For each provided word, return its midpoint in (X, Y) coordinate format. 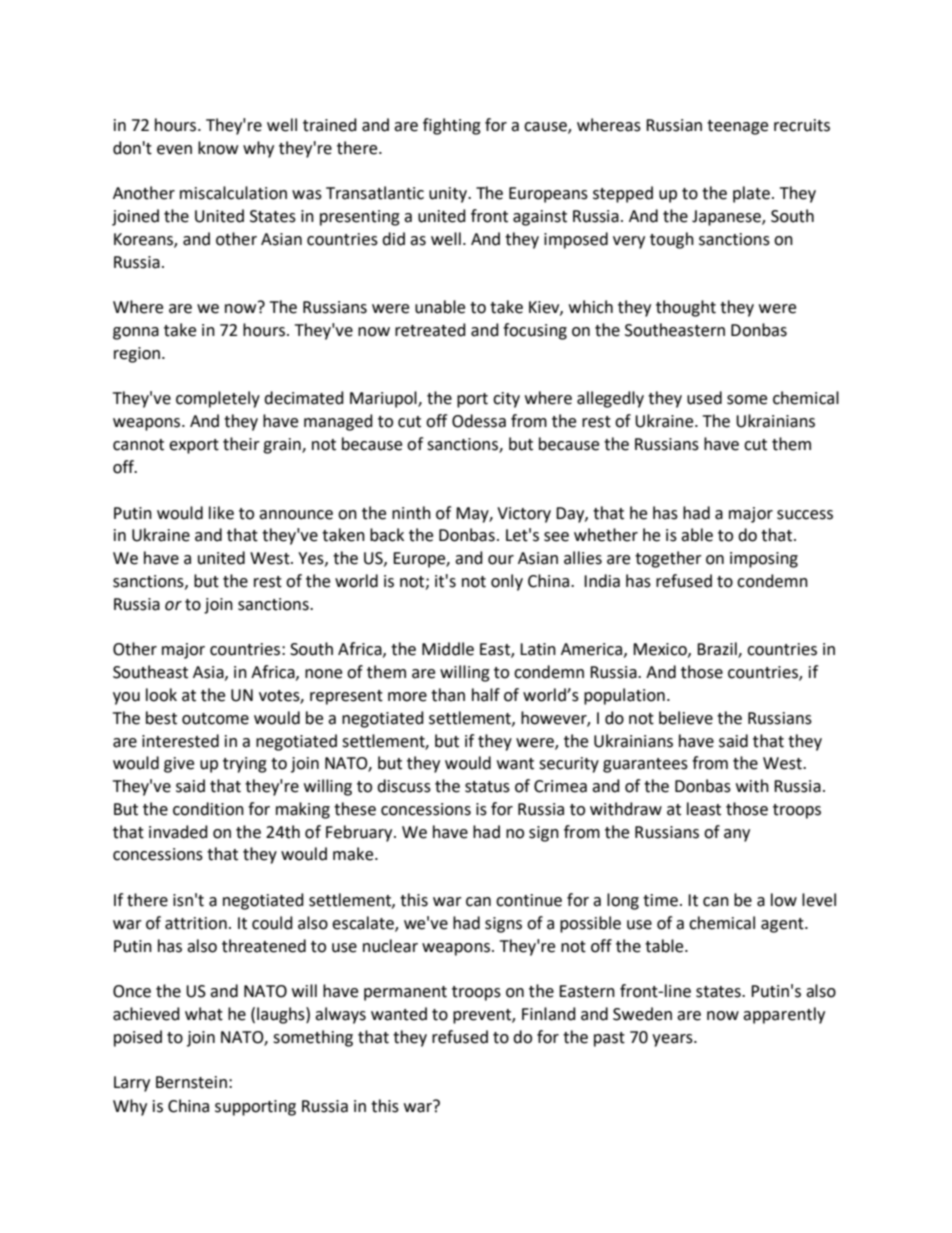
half (486, 695)
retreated (430, 330)
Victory (524, 515)
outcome (215, 719)
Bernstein (191, 1082)
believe (686, 718)
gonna (136, 333)
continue (529, 900)
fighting (452, 126)
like (221, 513)
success (805, 515)
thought (686, 308)
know (218, 148)
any (737, 835)
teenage (737, 127)
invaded (178, 832)
